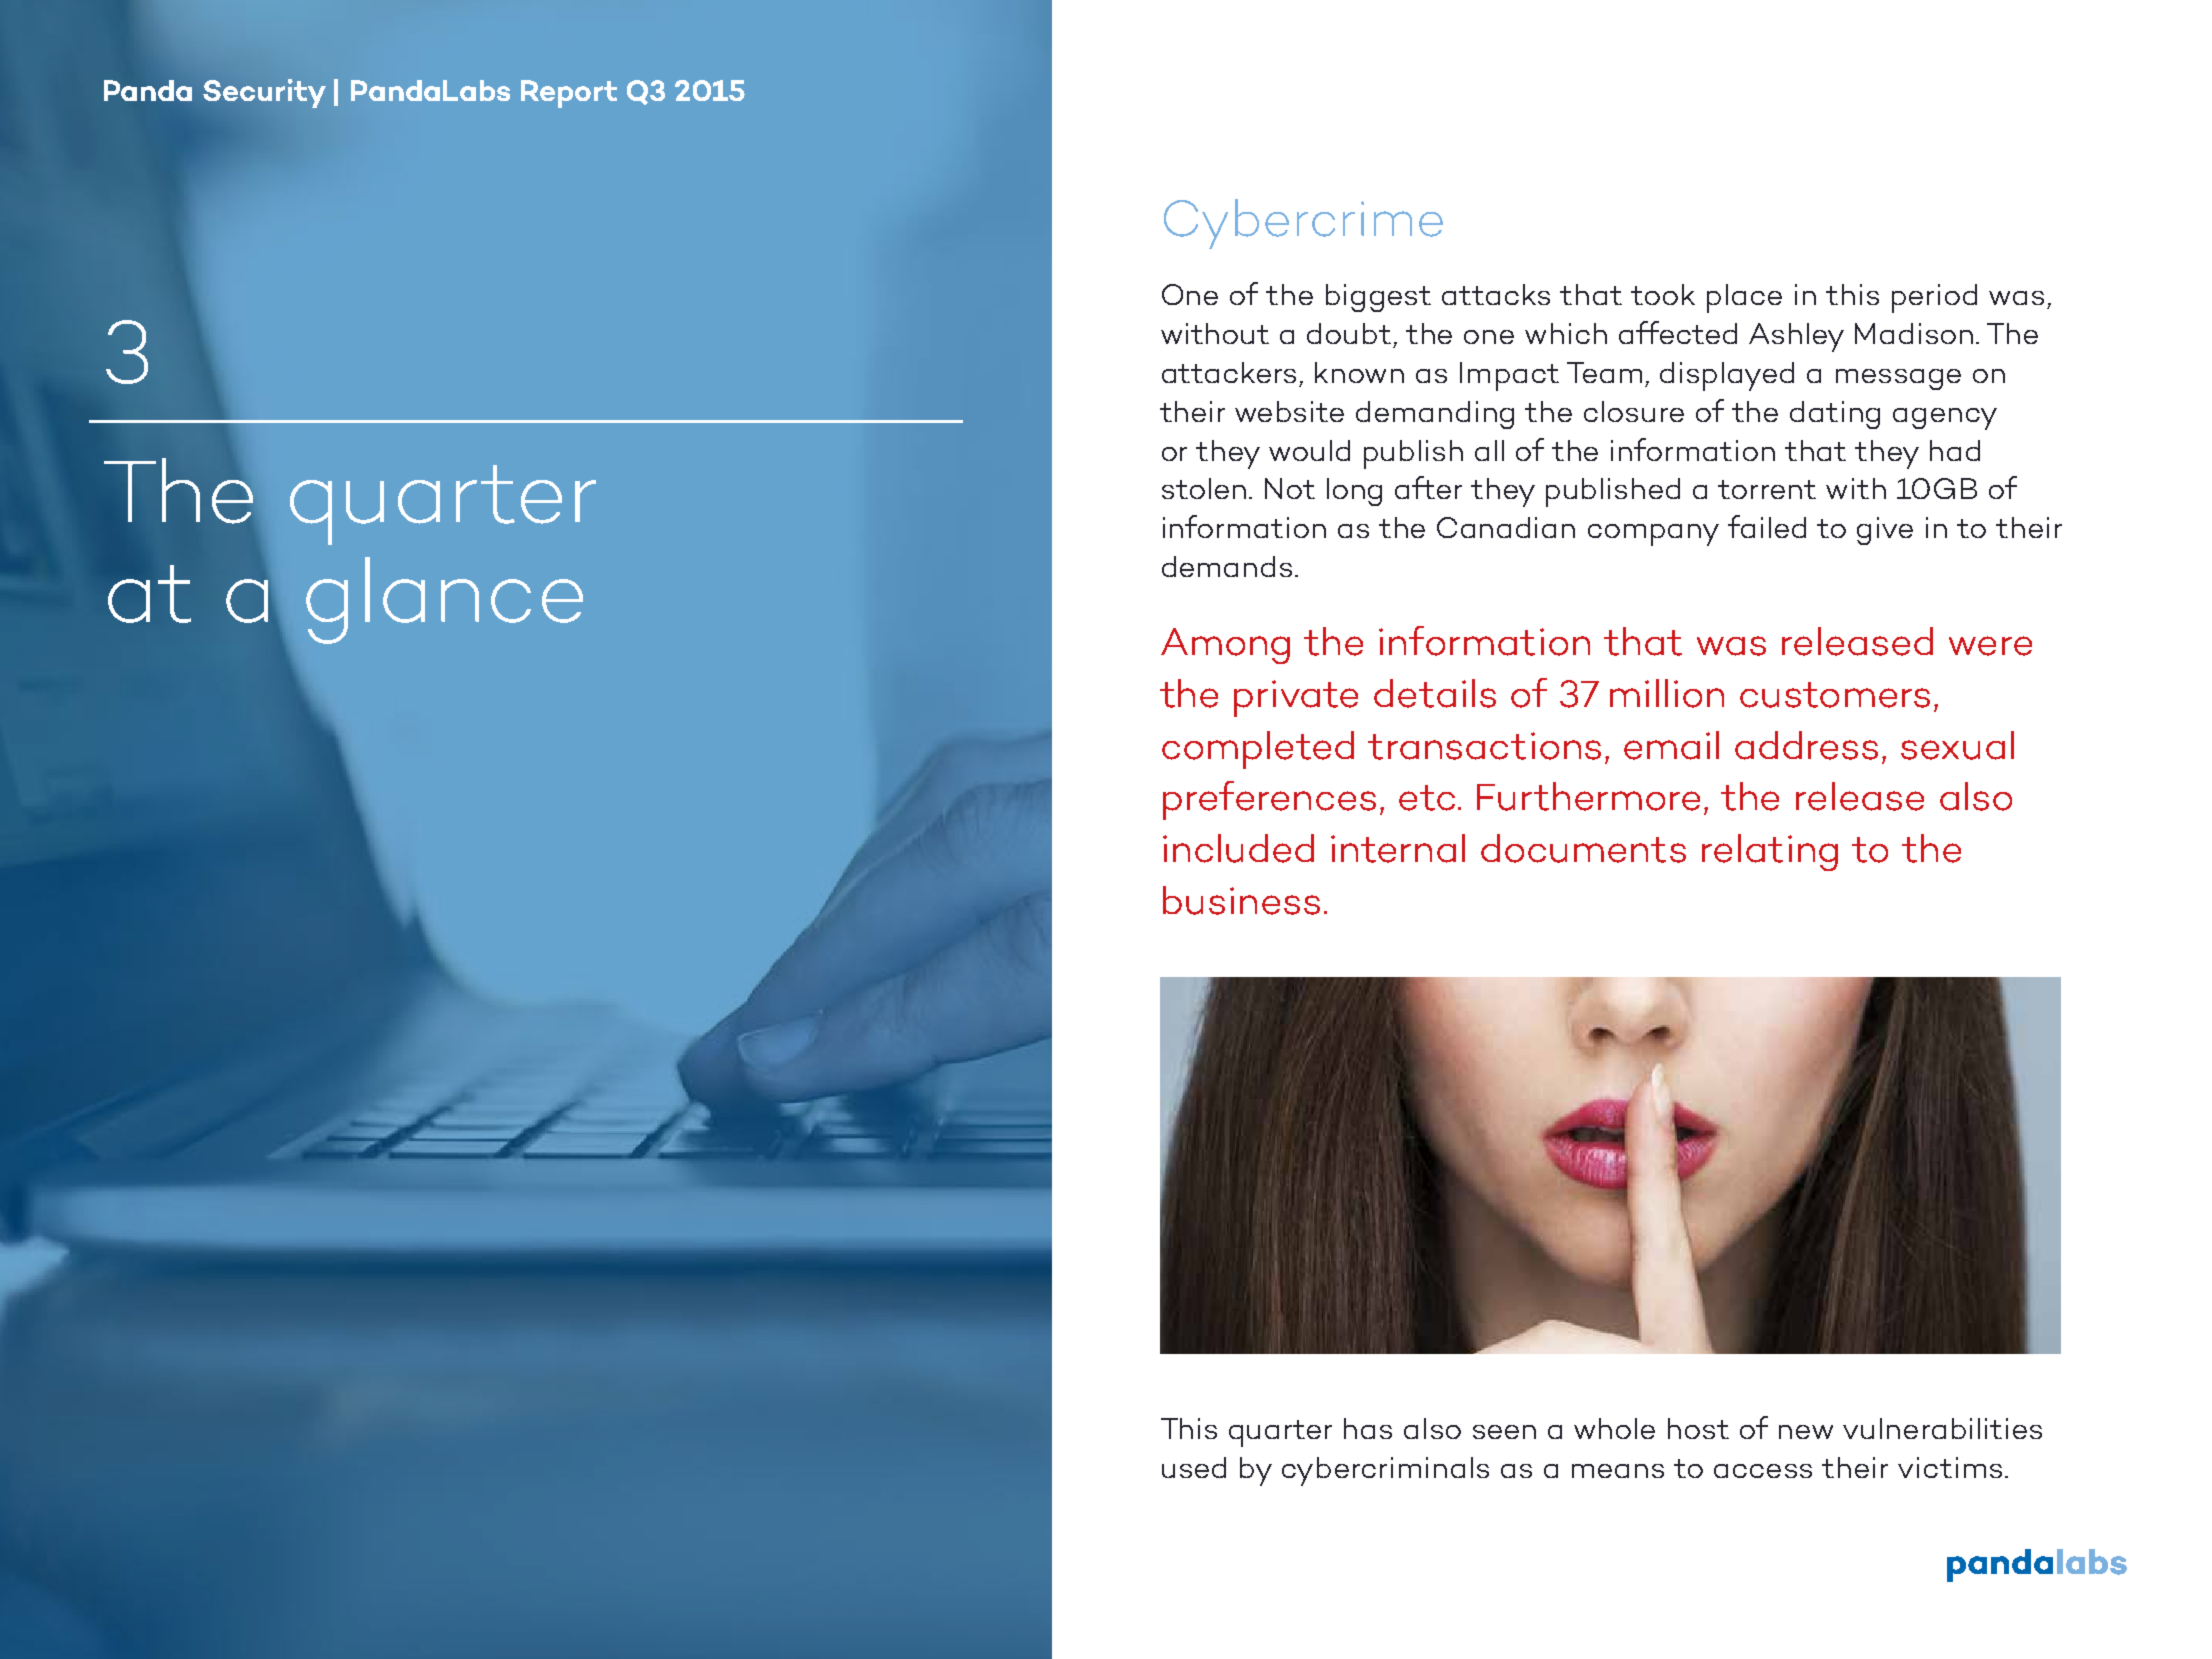 This image has width=2212, height=1659. I want to click on used, so click(1194, 1467).
